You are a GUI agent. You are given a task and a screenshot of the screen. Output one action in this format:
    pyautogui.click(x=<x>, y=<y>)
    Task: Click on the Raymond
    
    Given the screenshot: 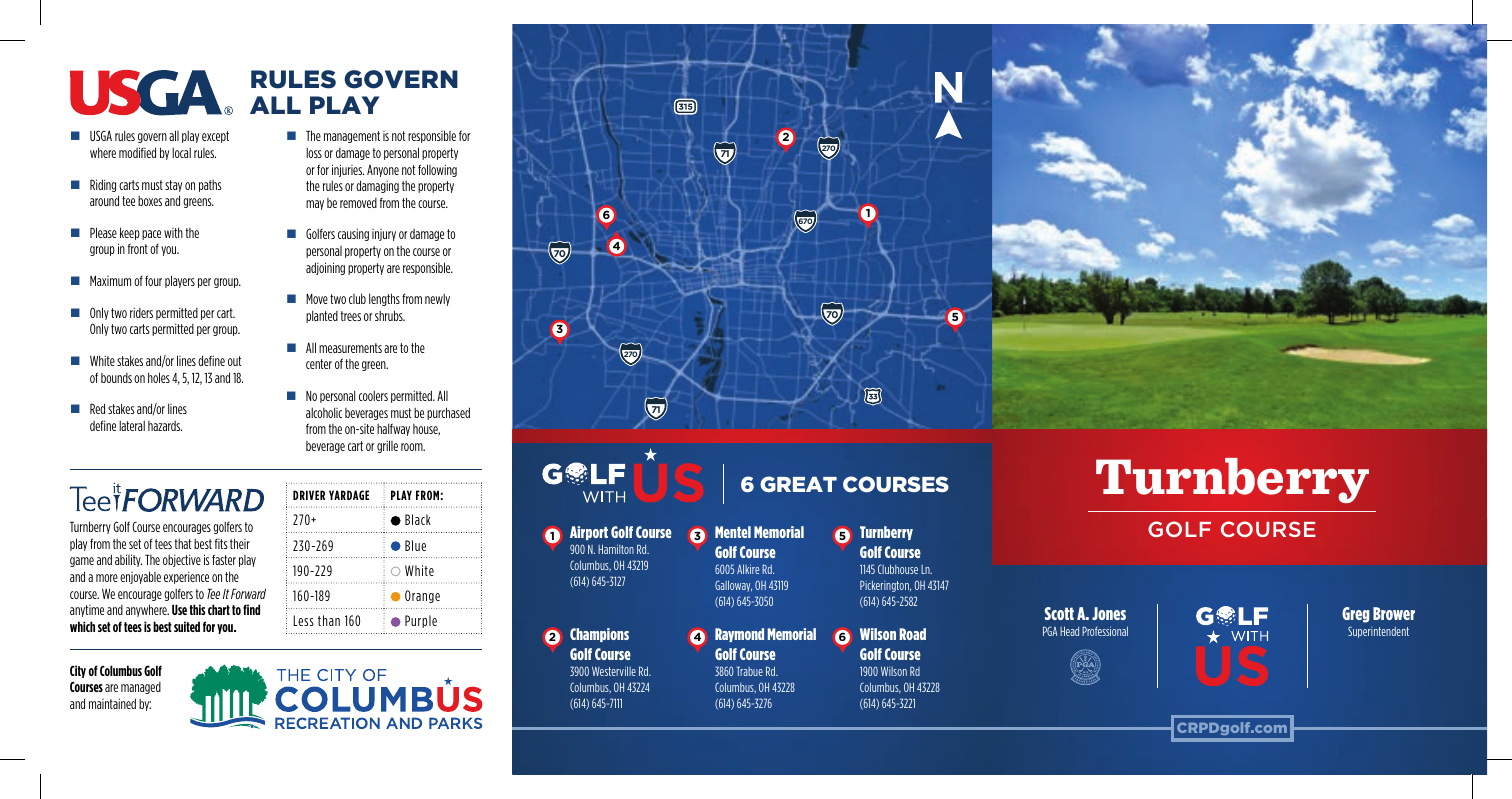 What is the action you would take?
    pyautogui.click(x=739, y=635)
